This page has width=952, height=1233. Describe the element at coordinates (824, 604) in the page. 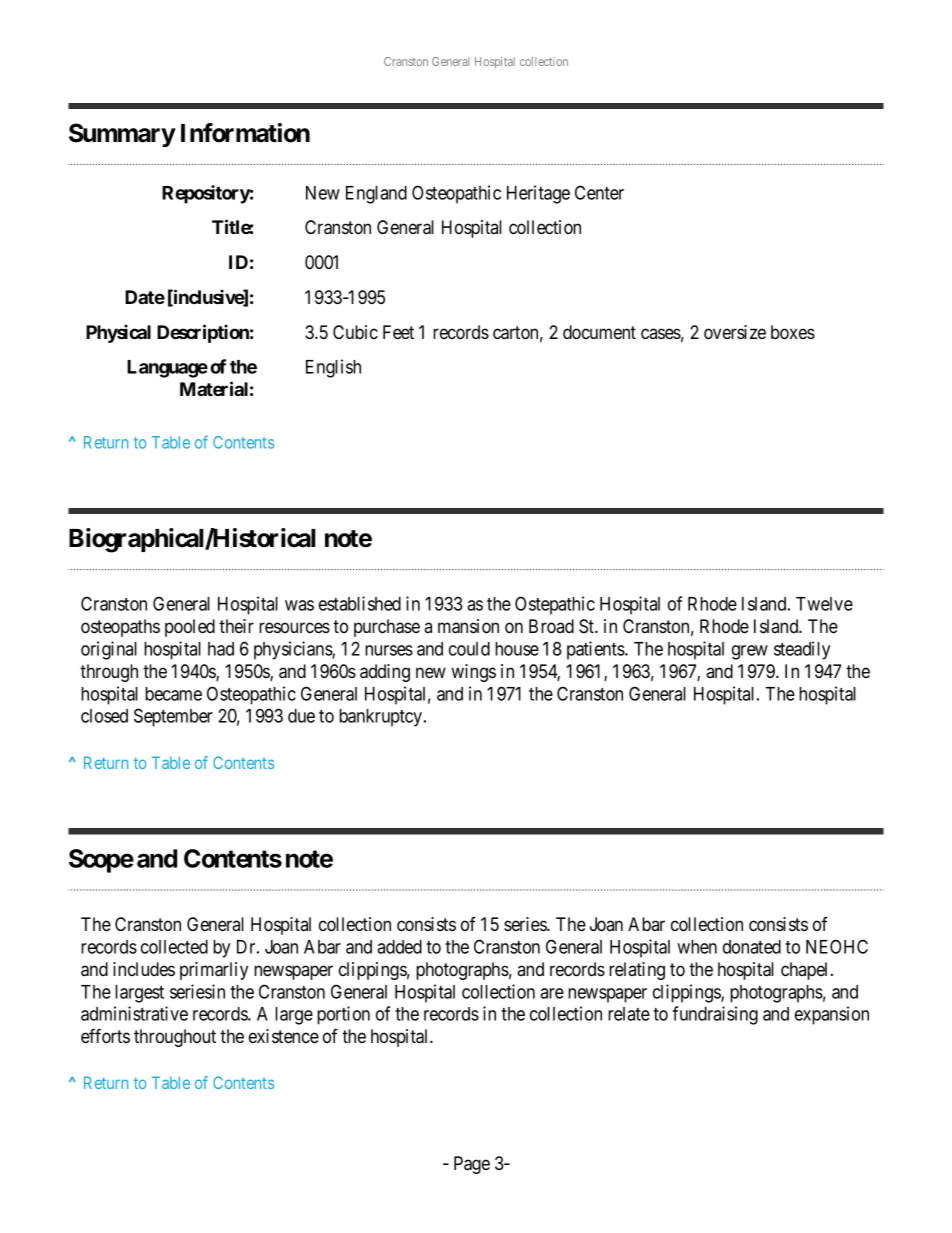

I see `Twelve` at that location.
